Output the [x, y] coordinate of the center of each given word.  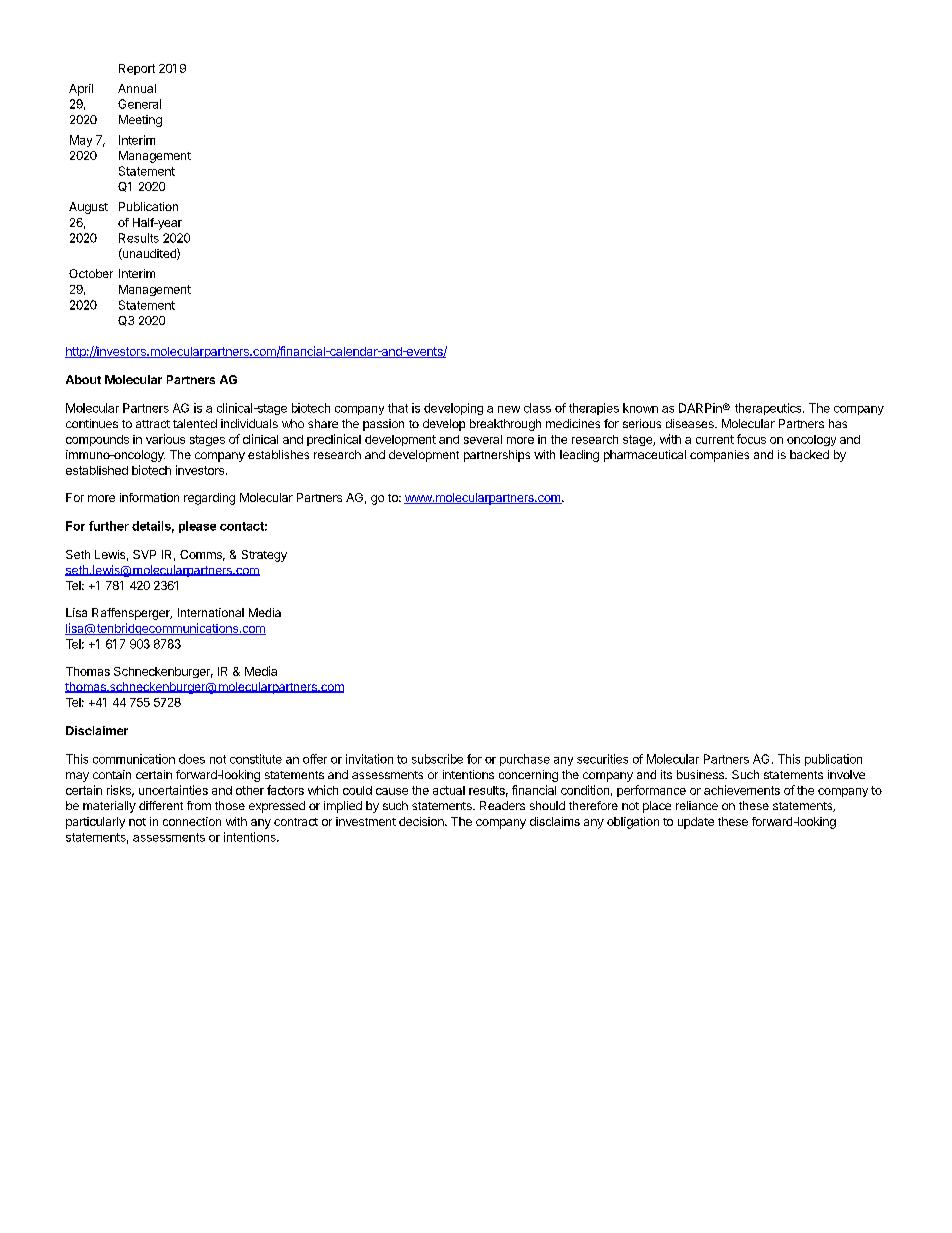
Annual [137, 88]
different [161, 805]
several [483, 439]
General [139, 104]
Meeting [140, 121]
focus [751, 439]
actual [449, 790]
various [165, 439]
